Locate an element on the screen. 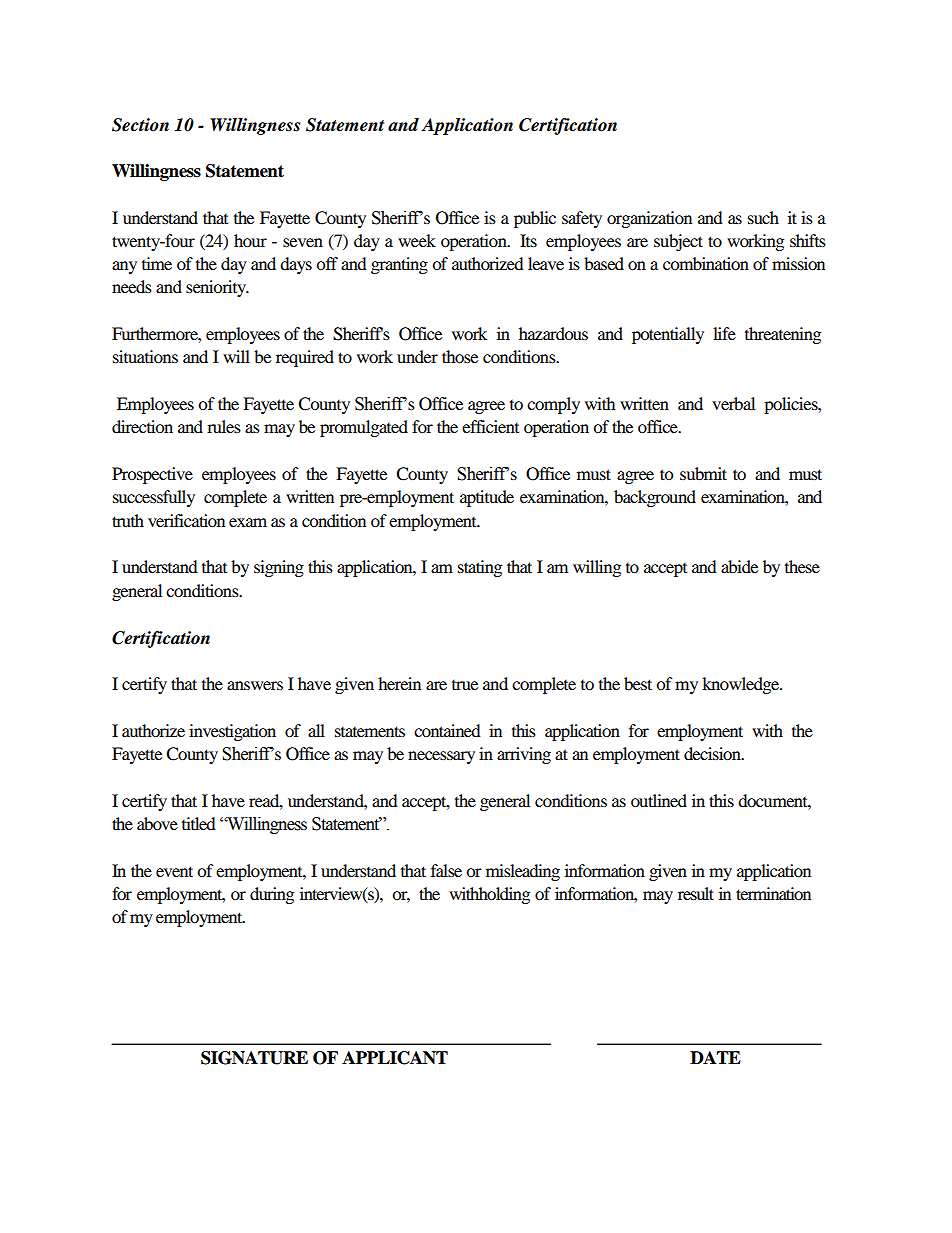  such is located at coordinates (763, 217).
